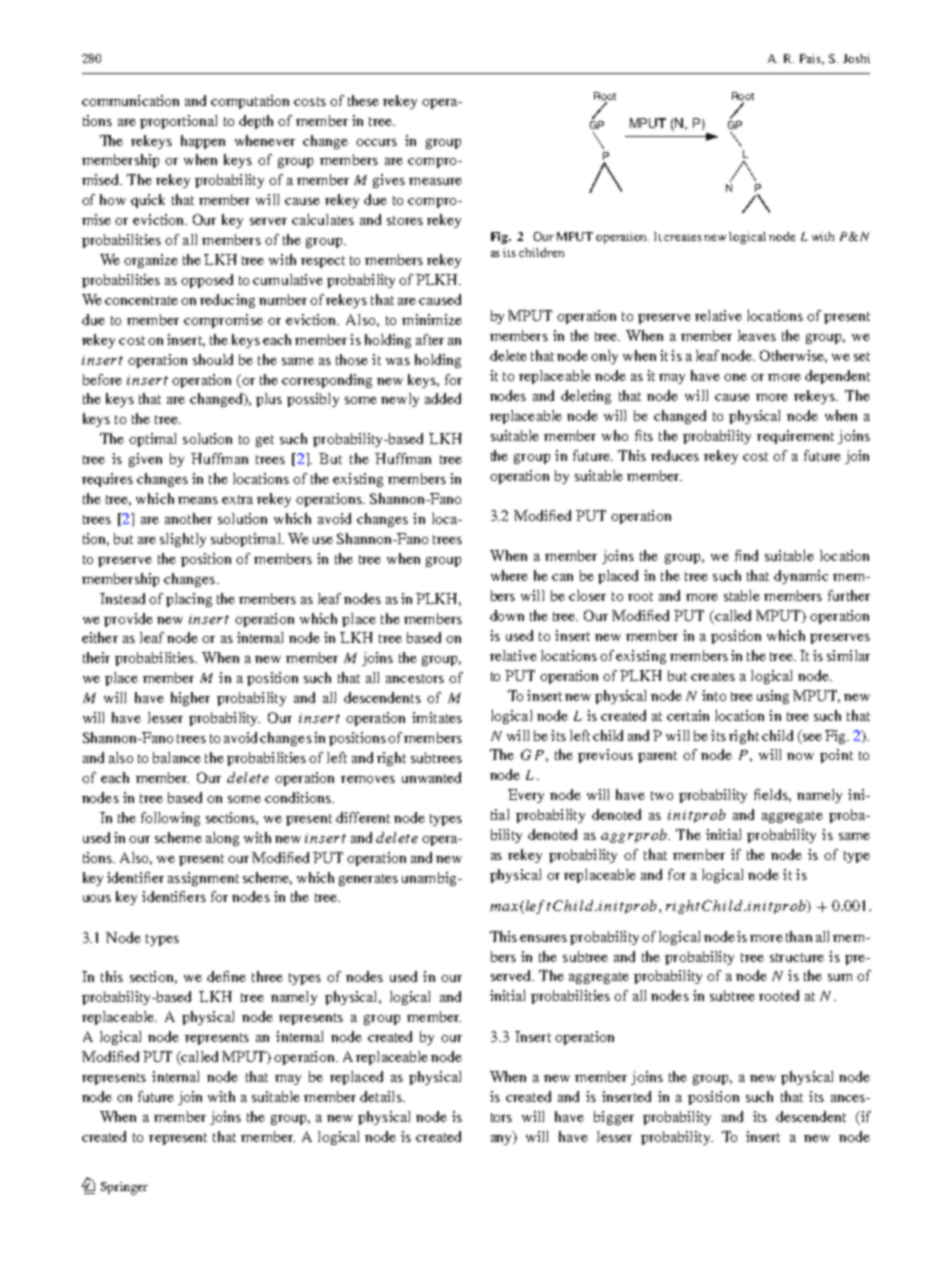 The image size is (952, 1265). Describe the element at coordinates (363, 100) in the document. I see `these` at that location.
